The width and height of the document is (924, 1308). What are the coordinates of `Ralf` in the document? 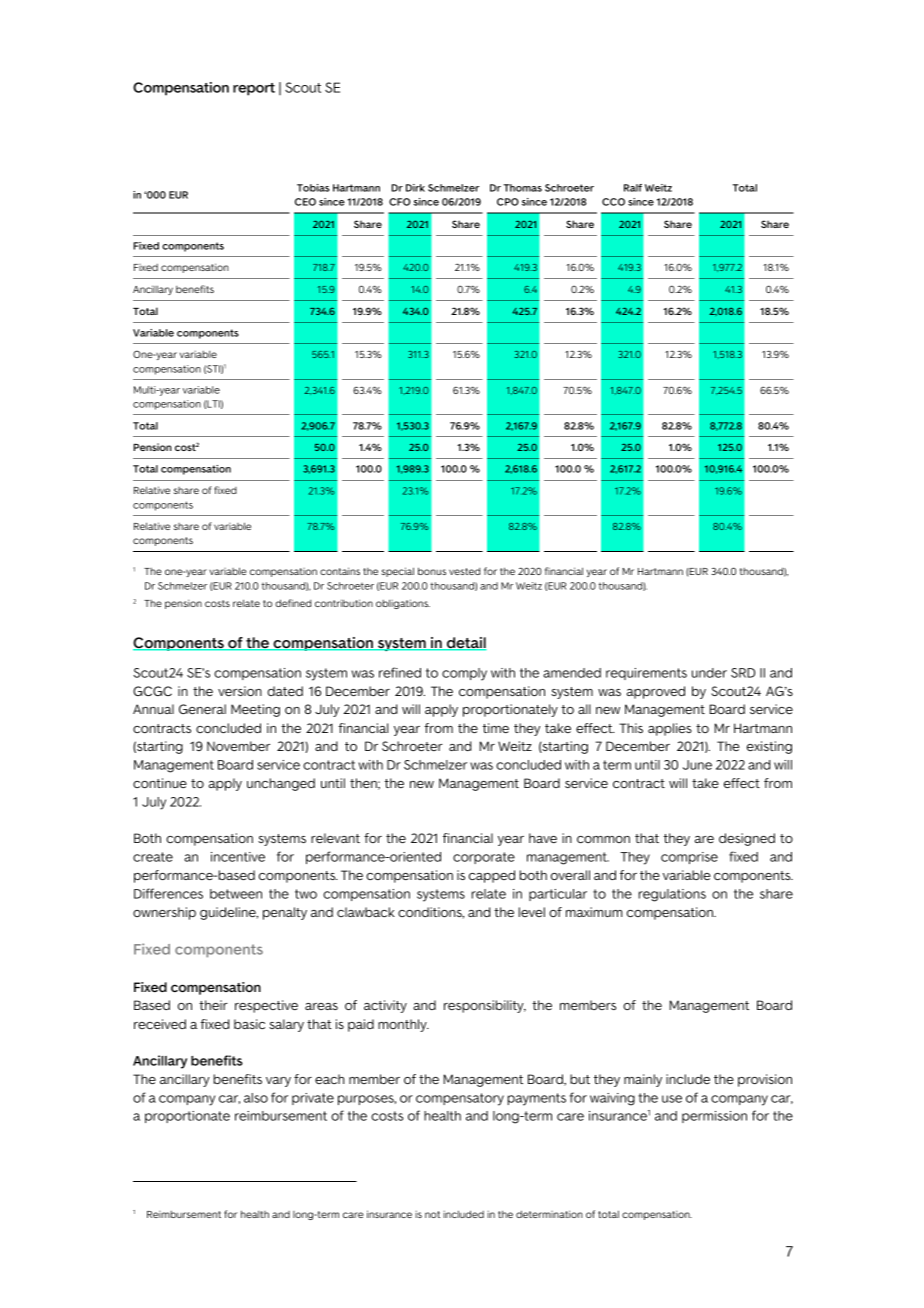 It's located at (633, 188).
